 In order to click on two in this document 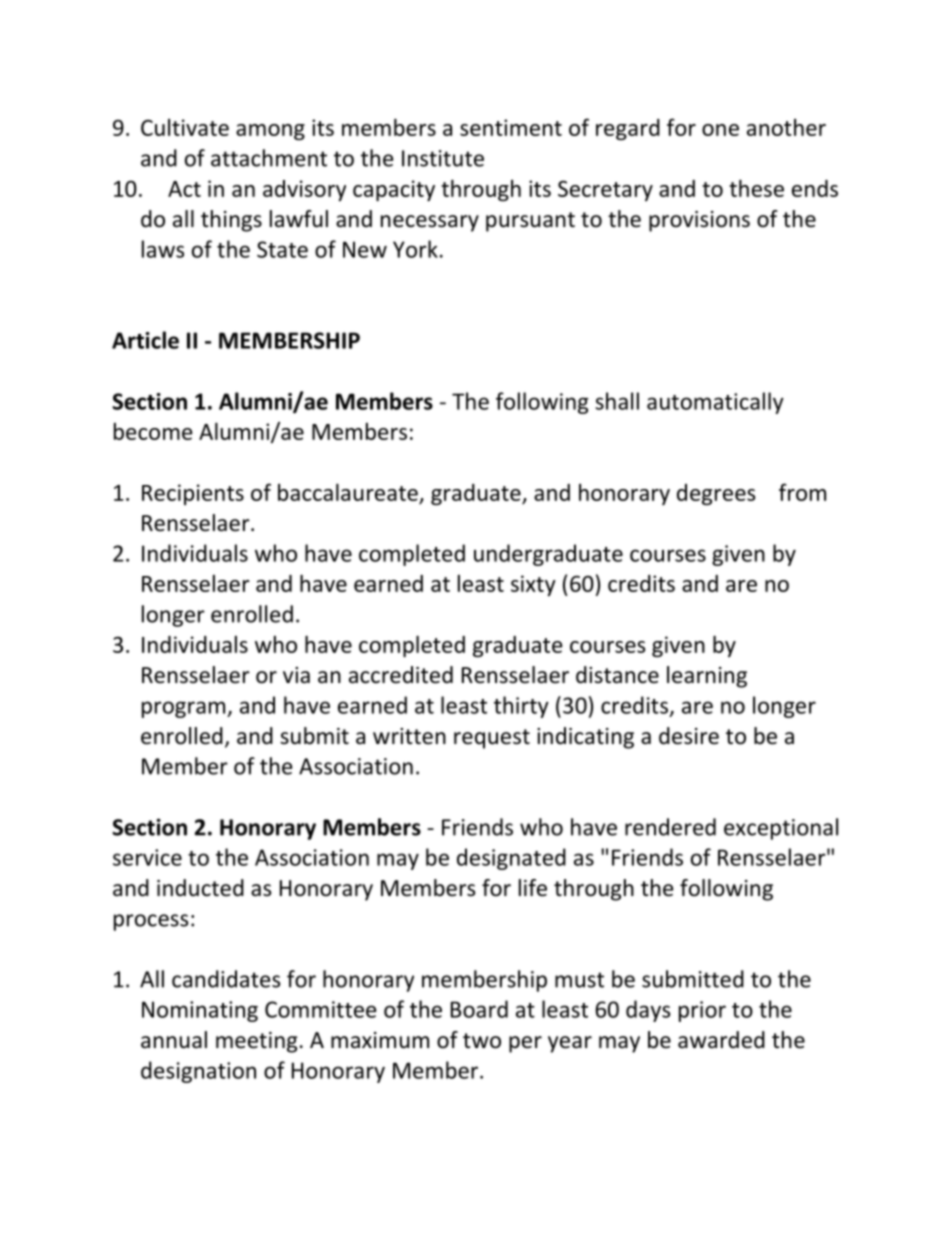, I will do `click(482, 1041)`.
